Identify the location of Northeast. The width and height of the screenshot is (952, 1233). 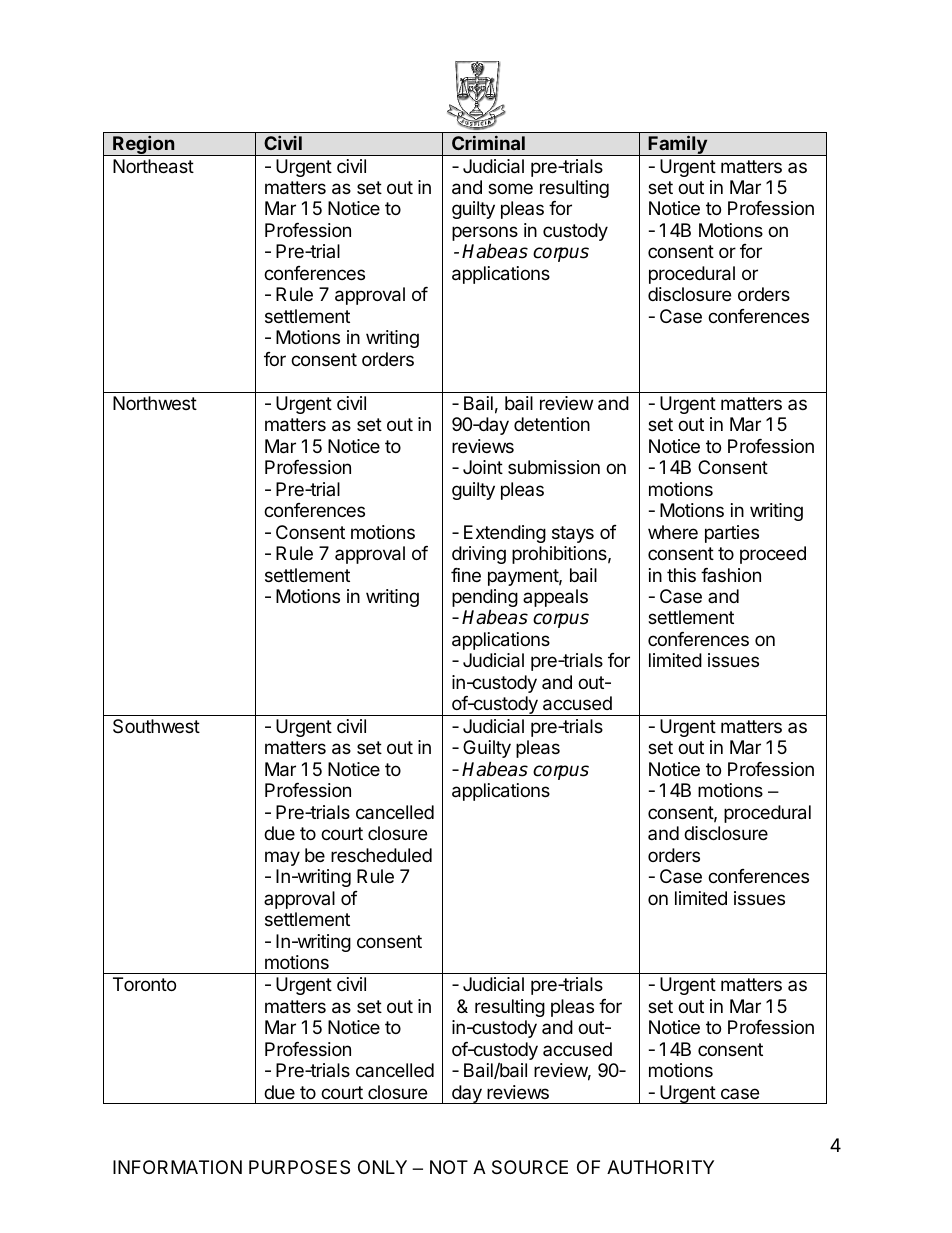
(153, 166).
